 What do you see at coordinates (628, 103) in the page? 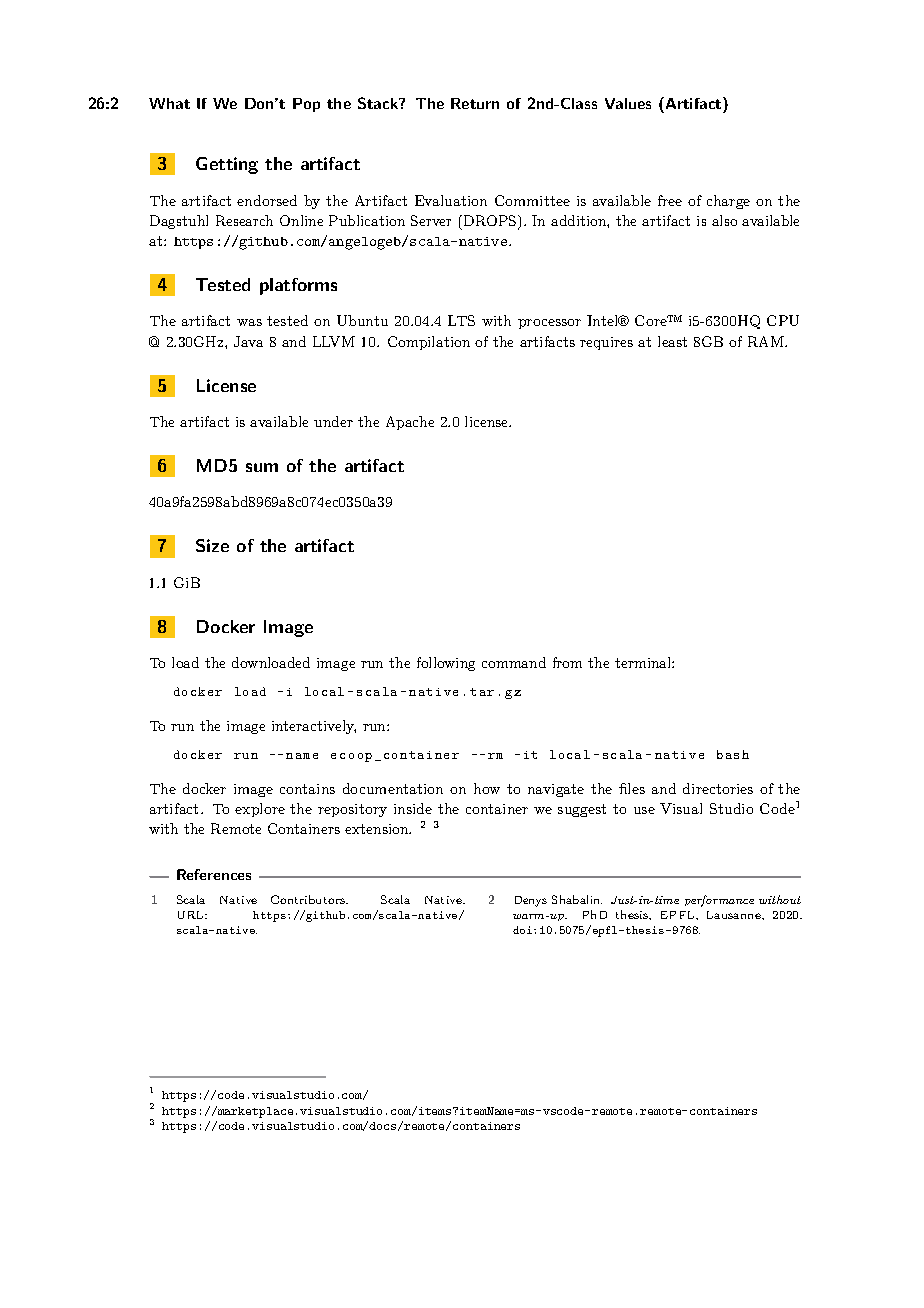
I see `Values` at bounding box center [628, 103].
